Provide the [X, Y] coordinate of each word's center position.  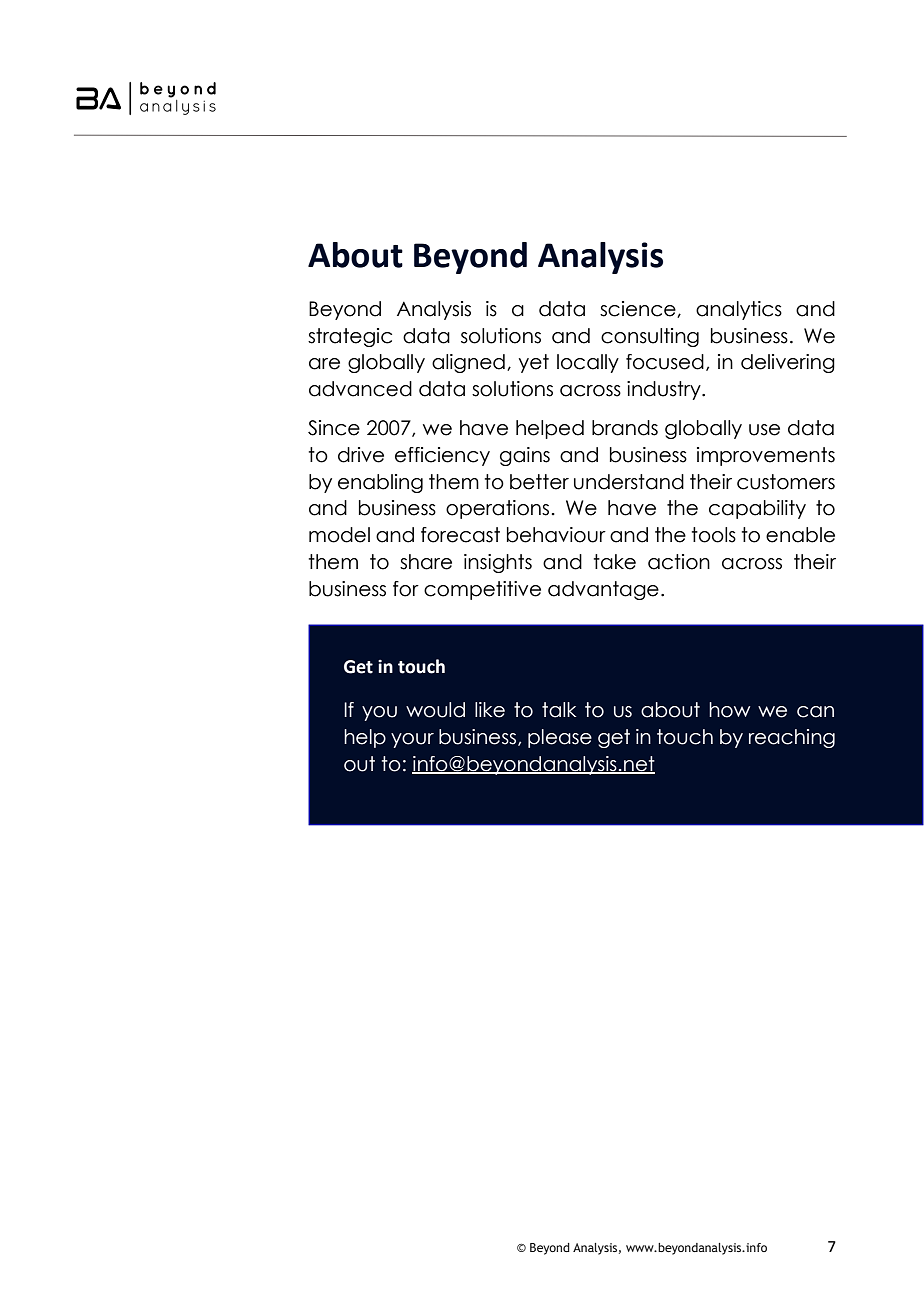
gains [525, 456]
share [426, 562]
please [560, 738]
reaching [792, 738]
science [639, 309]
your [412, 740]
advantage [603, 590]
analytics [739, 310]
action [679, 562]
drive [361, 455]
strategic [350, 337]
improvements [766, 456]
